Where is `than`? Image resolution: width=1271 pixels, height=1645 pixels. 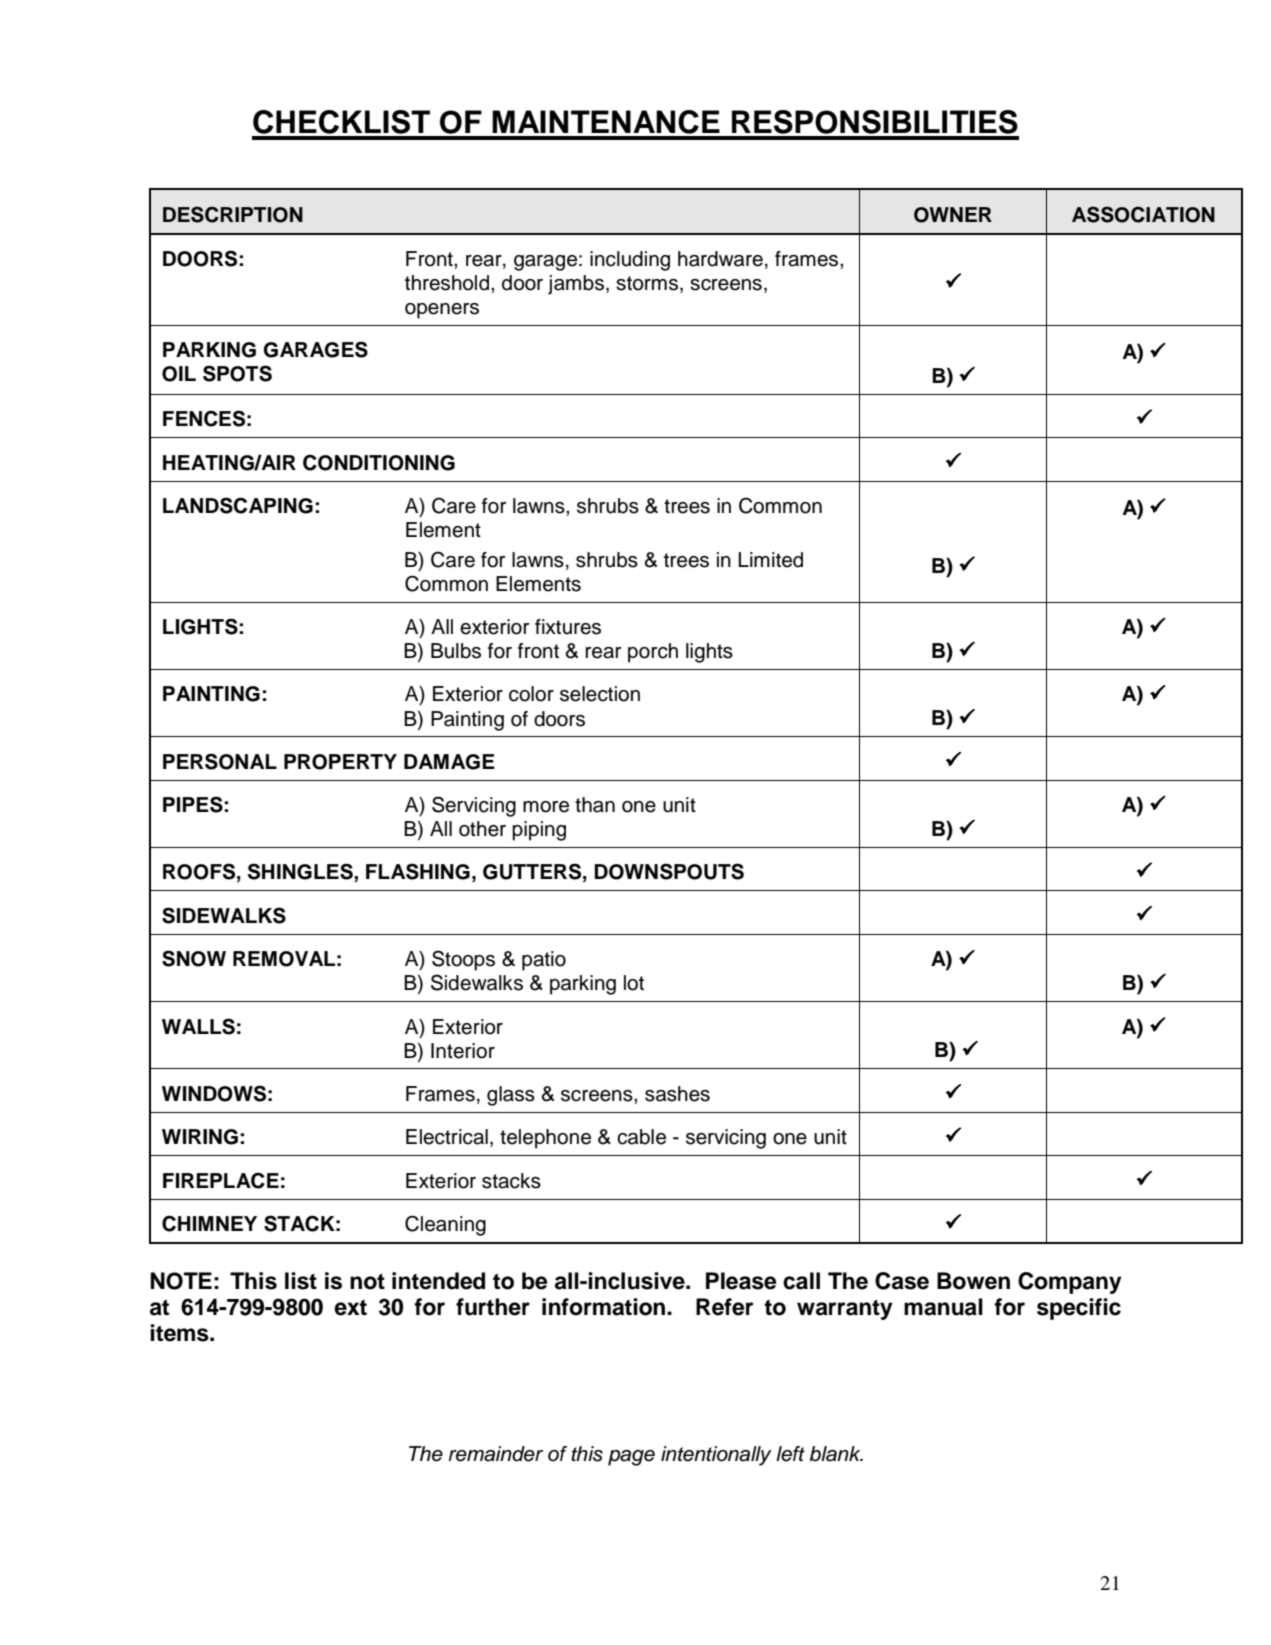
than is located at coordinates (595, 805).
